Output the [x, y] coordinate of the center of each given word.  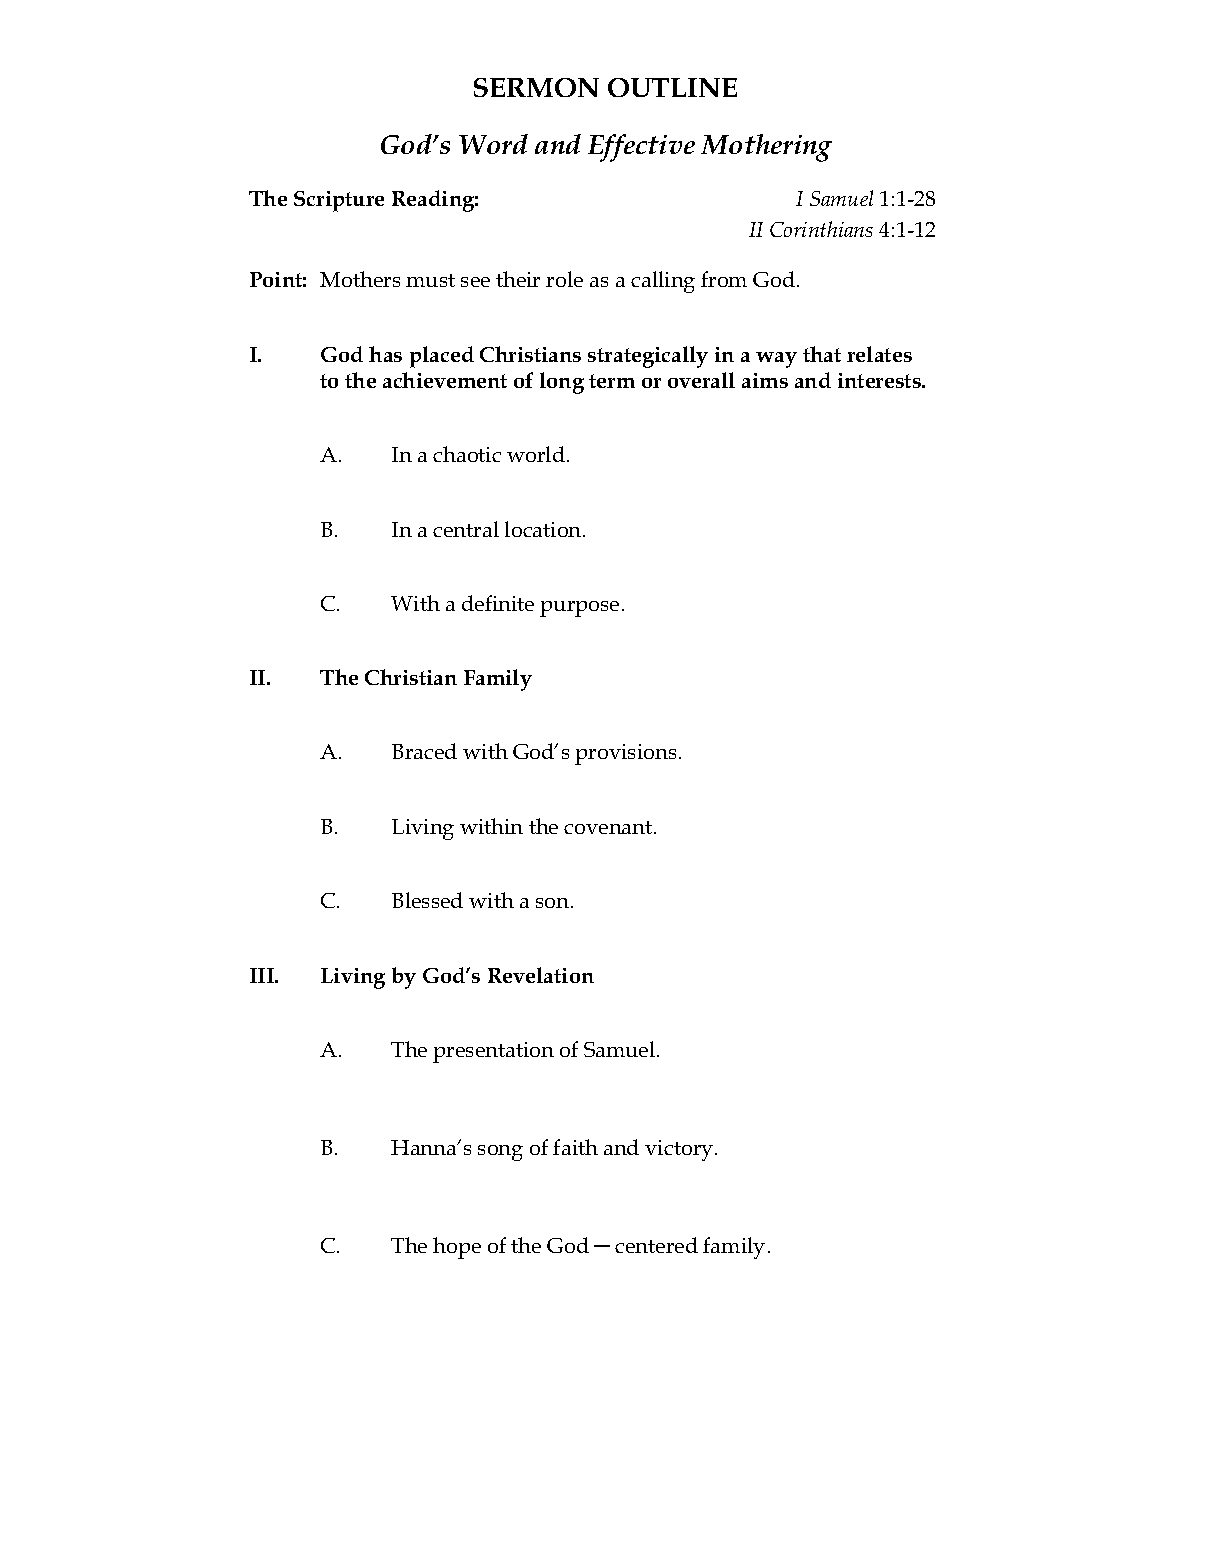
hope [457, 1248]
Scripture [339, 201]
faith [575, 1147]
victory [680, 1150]
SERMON [536, 87]
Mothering [766, 148]
